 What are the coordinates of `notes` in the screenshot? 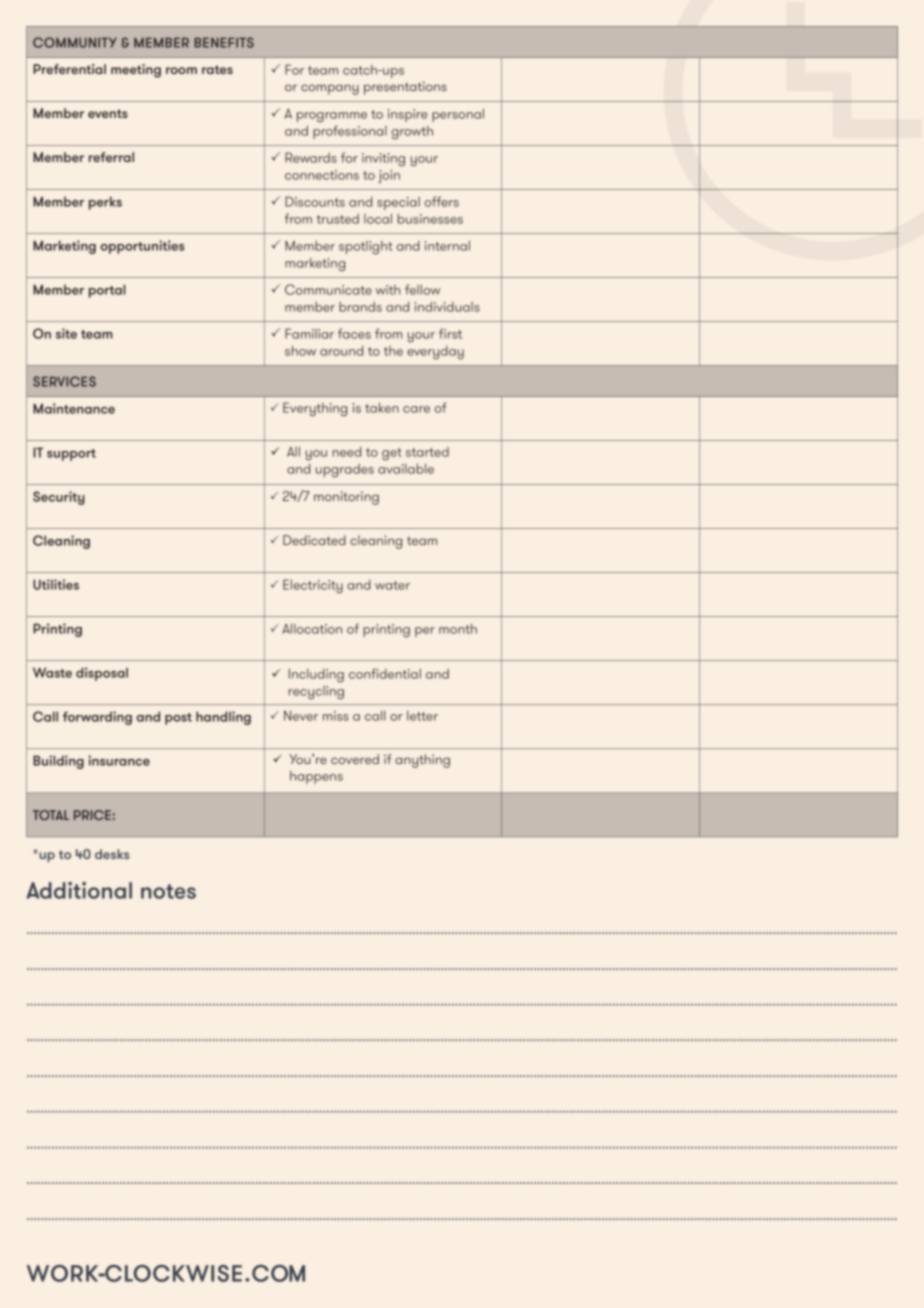 It's located at (168, 891).
